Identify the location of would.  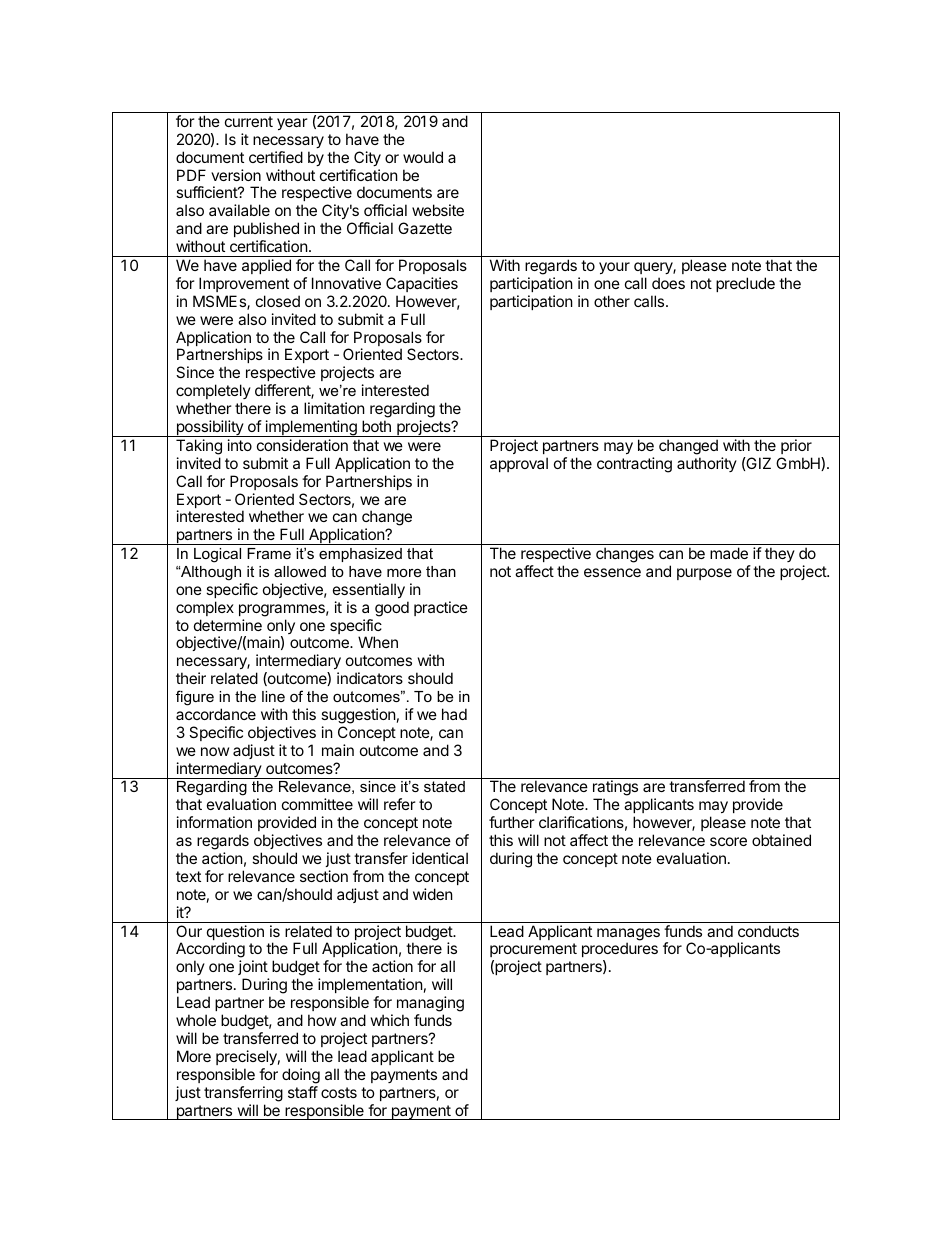
(423, 157).
